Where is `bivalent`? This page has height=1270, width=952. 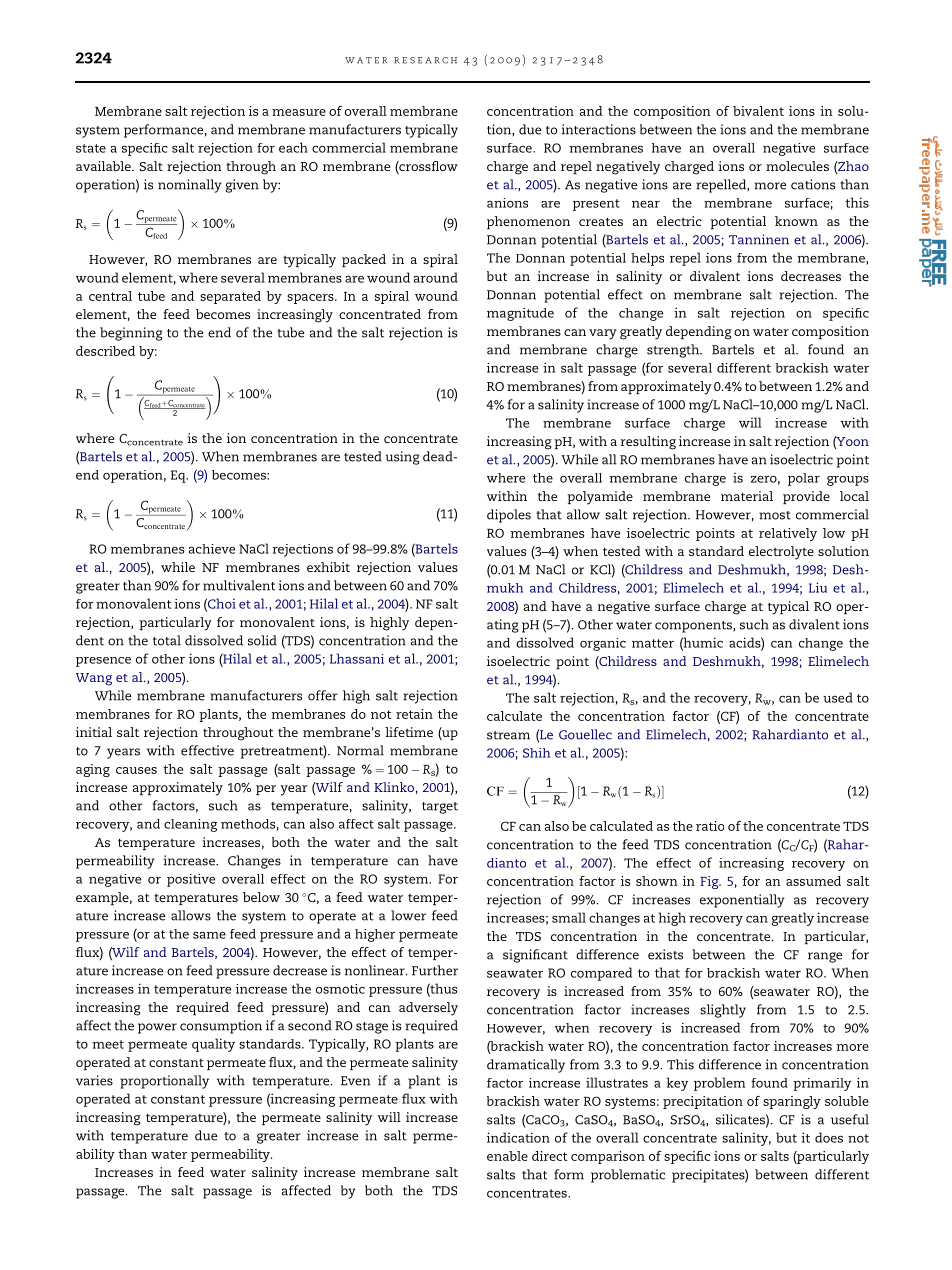 bivalent is located at coordinates (758, 111).
